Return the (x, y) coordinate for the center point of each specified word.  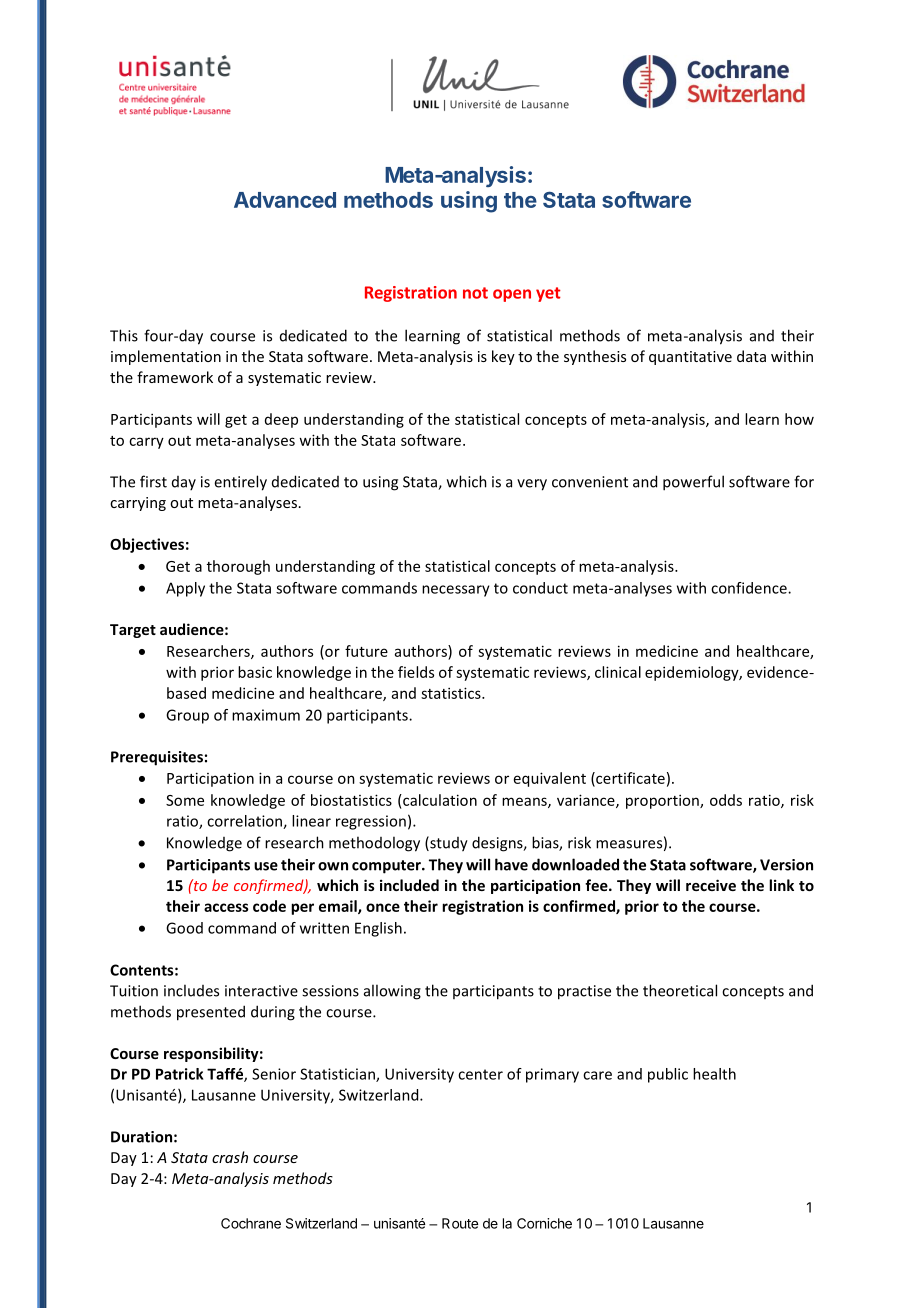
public (668, 1075)
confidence (750, 588)
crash (230, 1157)
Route (460, 1223)
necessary (456, 591)
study (448, 844)
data (751, 356)
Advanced (285, 200)
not (475, 293)
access (226, 907)
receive (711, 885)
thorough (238, 567)
